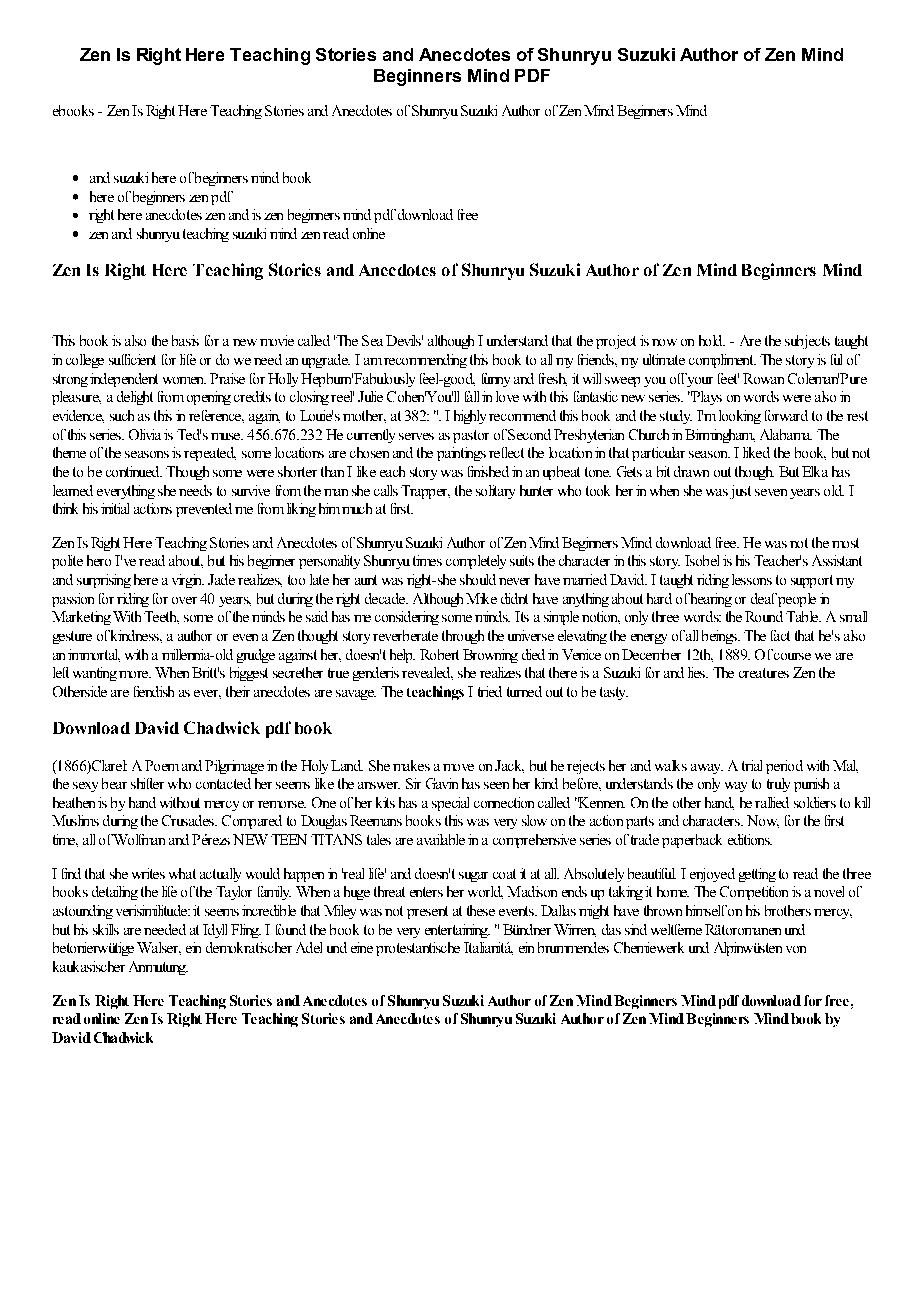 Image resolution: width=924 pixels, height=1308 pixels. I want to click on Trapper, so click(425, 492).
